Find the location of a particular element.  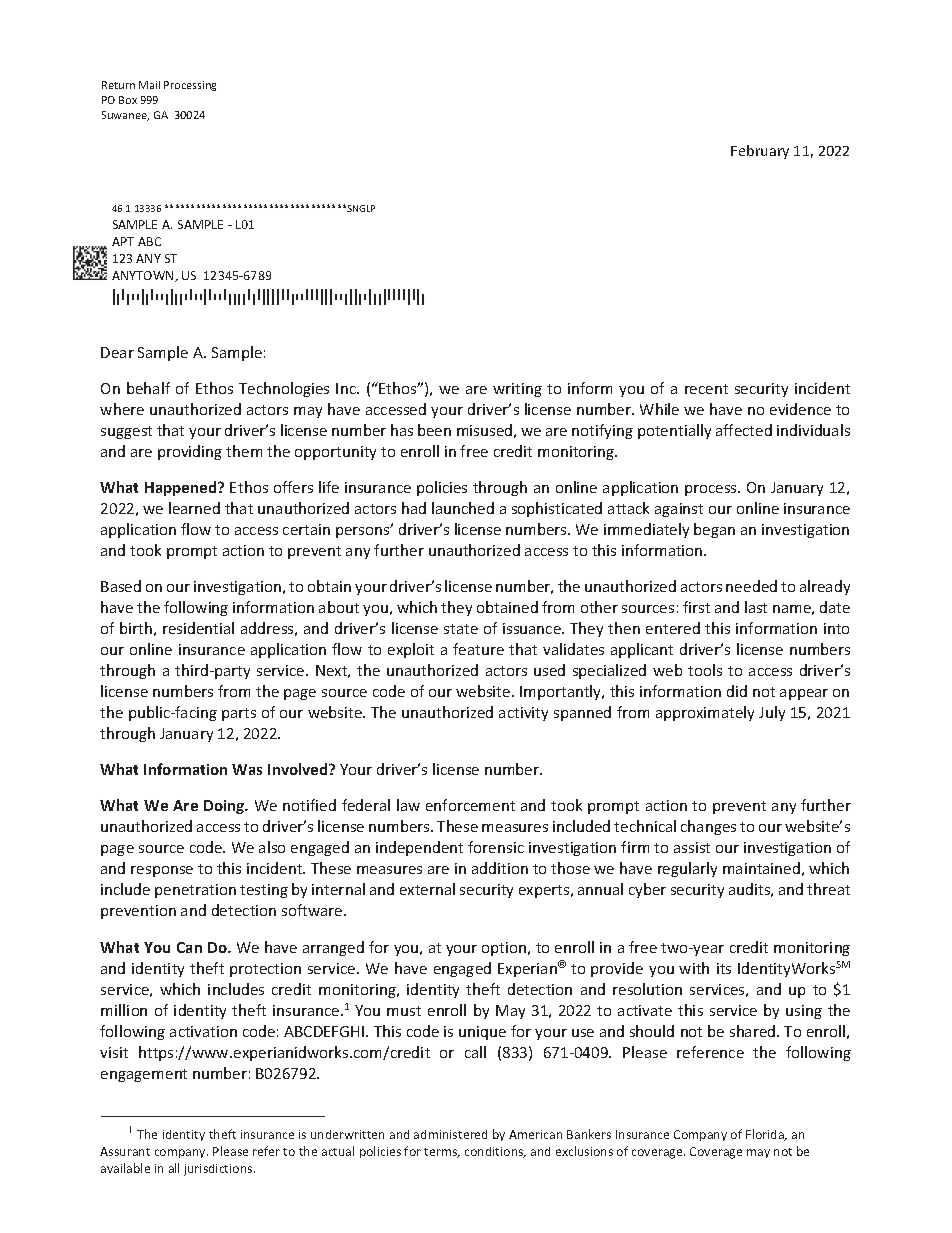

jurisdictions is located at coordinates (219, 1170).
